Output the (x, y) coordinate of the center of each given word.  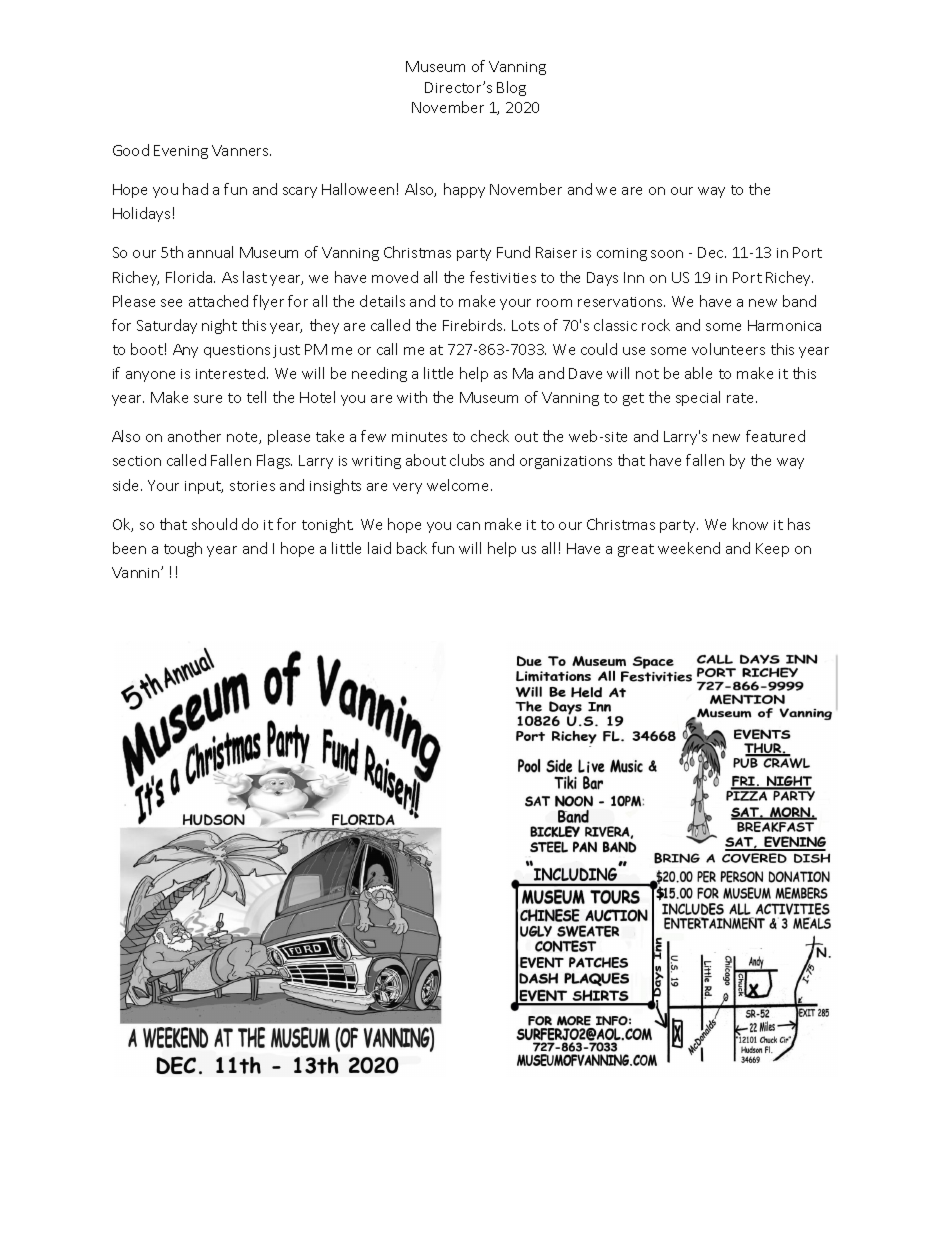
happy (464, 190)
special (698, 398)
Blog (511, 88)
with (412, 397)
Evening (181, 152)
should (214, 524)
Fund (513, 252)
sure (208, 399)
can (468, 526)
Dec (712, 252)
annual (210, 252)
